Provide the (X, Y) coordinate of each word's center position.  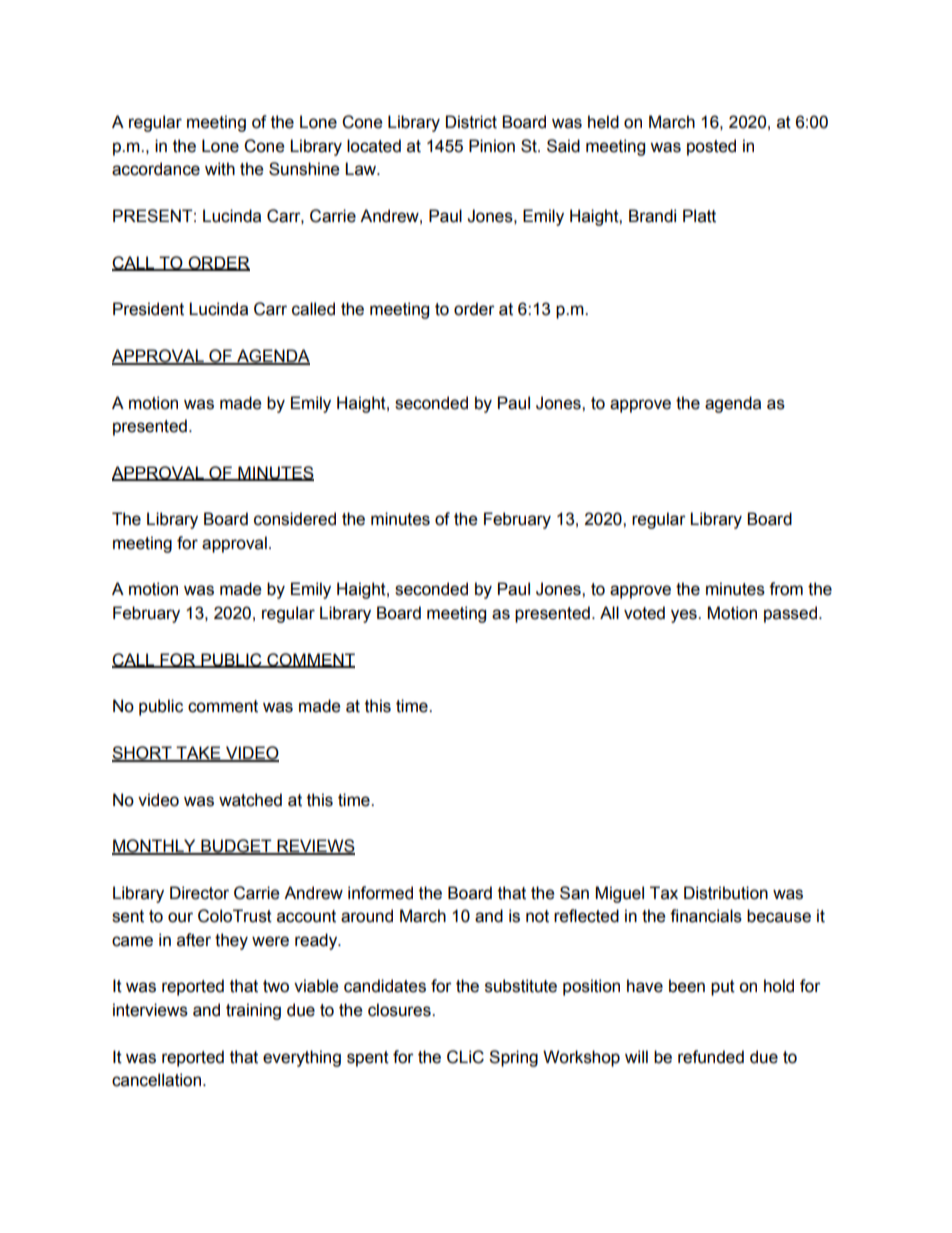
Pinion (492, 146)
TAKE (199, 753)
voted (644, 613)
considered (295, 519)
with (220, 169)
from (786, 589)
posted (711, 147)
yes (685, 616)
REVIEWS (315, 847)
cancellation (158, 1080)
